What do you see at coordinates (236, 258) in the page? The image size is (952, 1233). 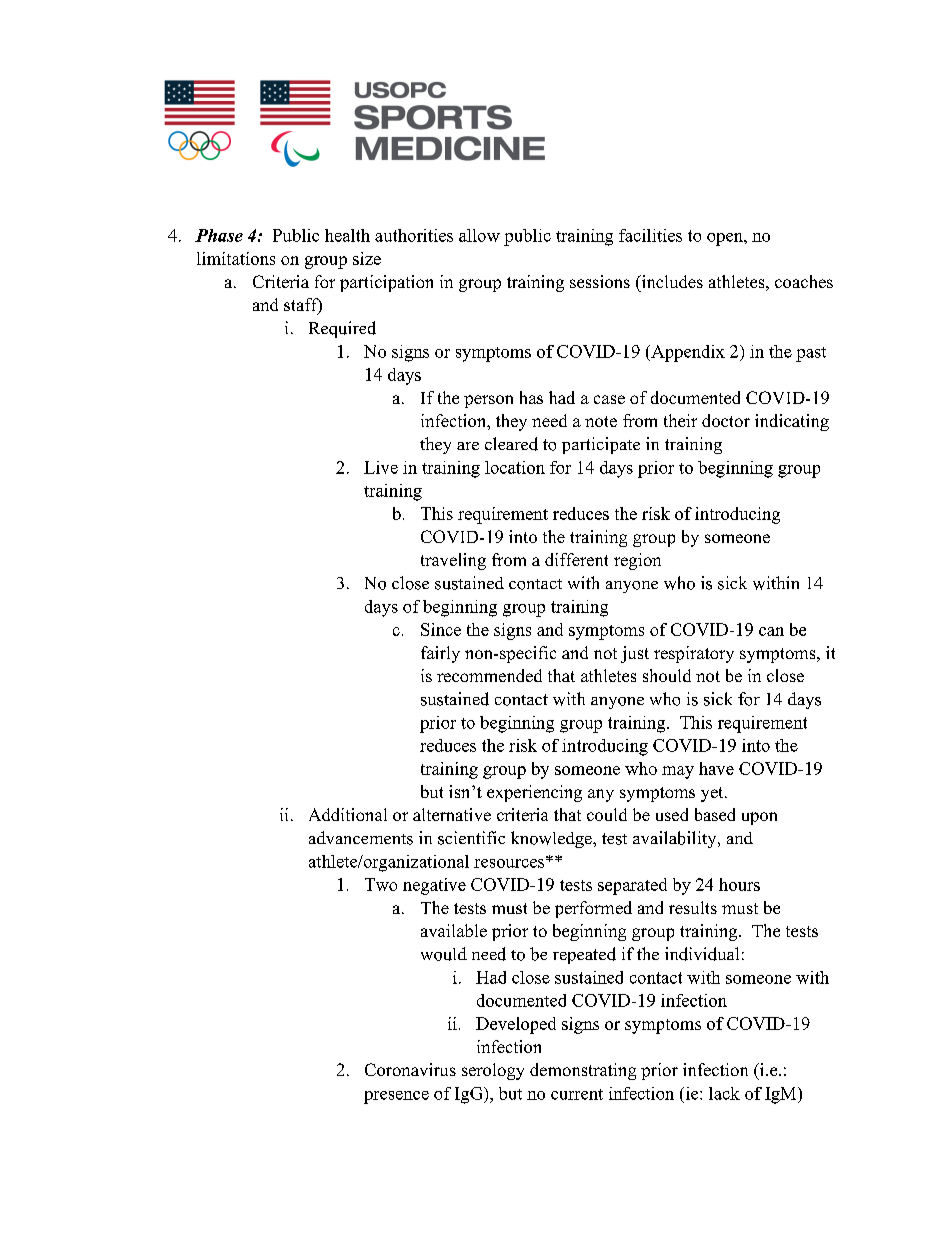 I see `limitations` at bounding box center [236, 258].
